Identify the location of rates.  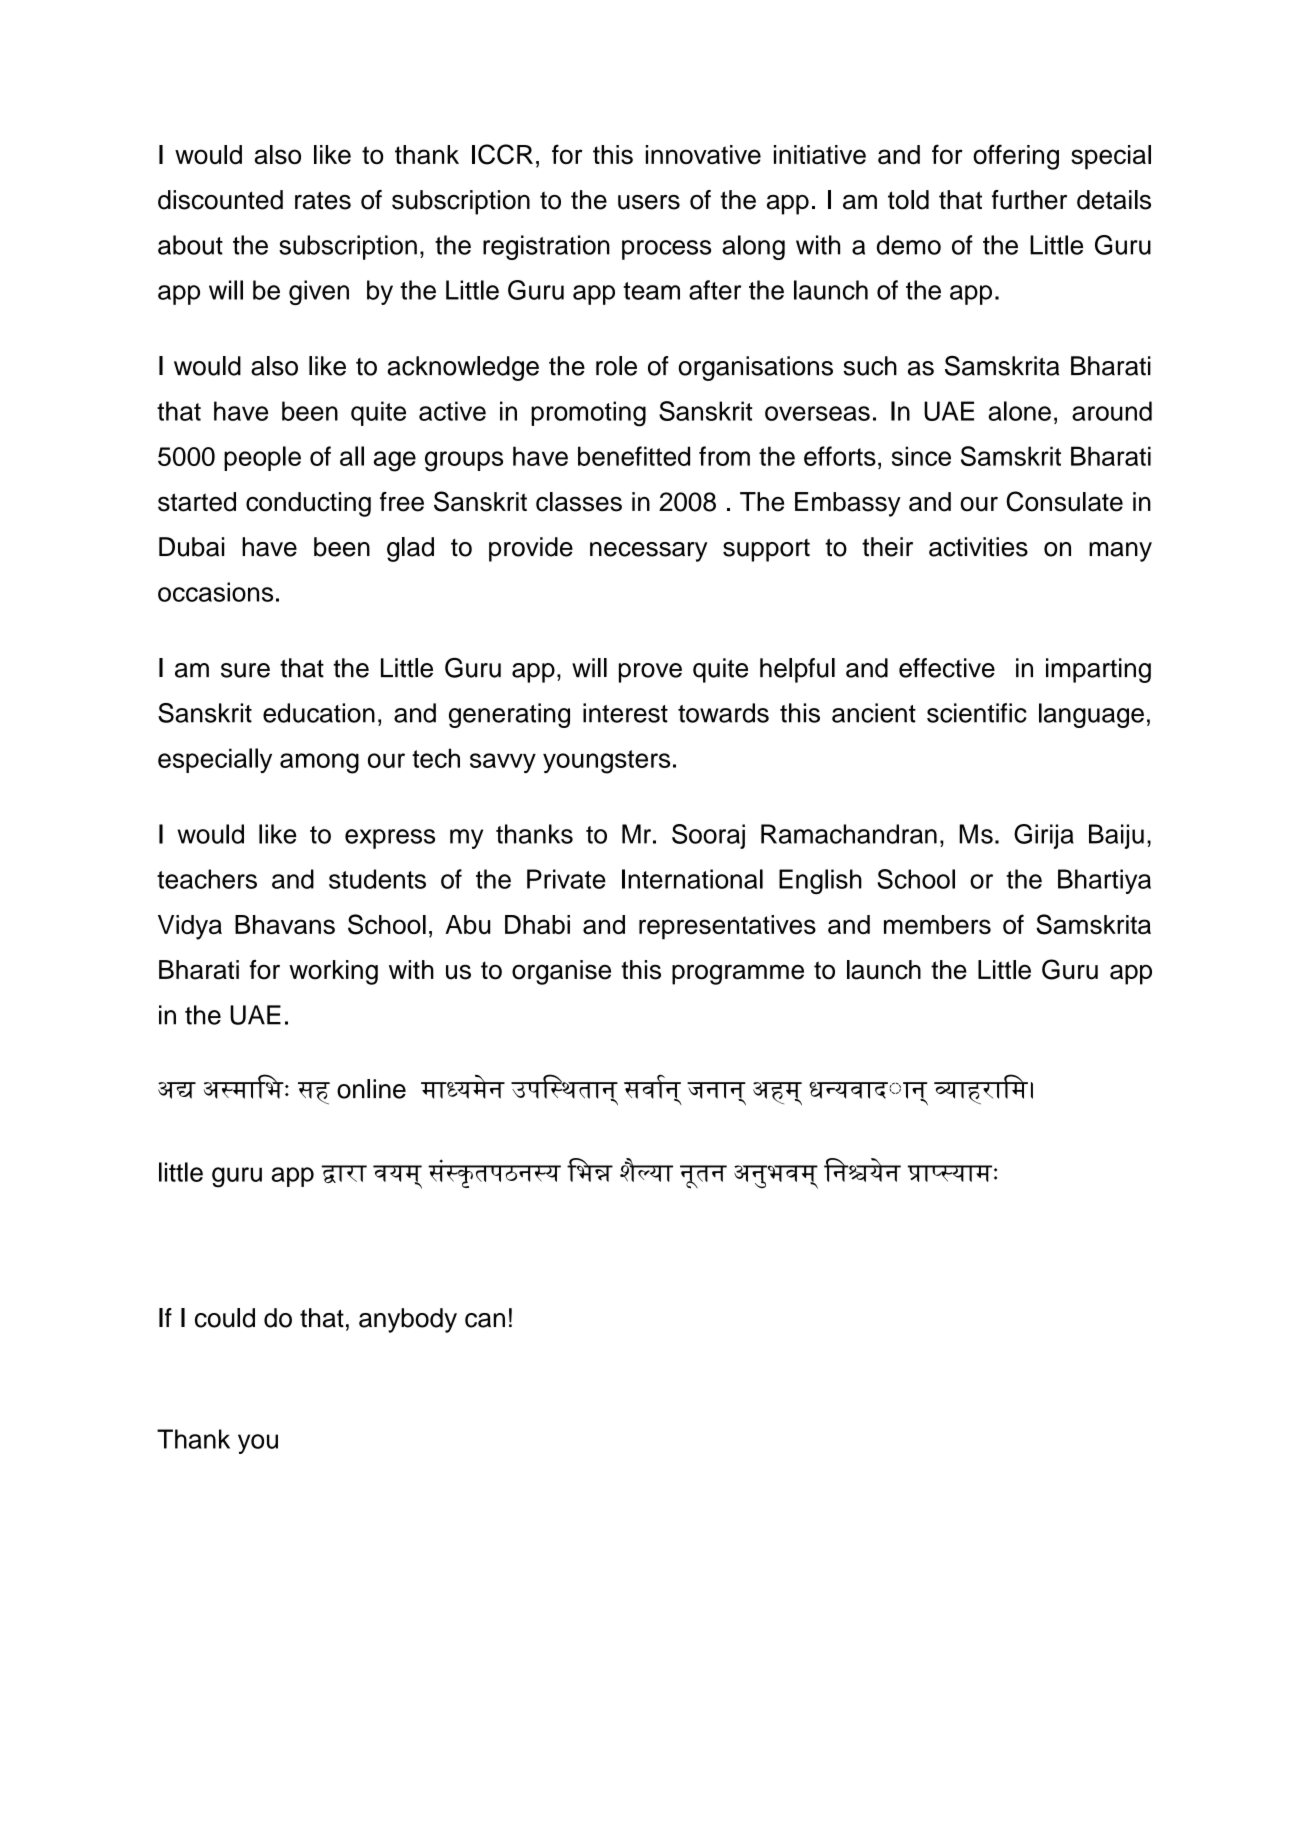
(323, 200).
